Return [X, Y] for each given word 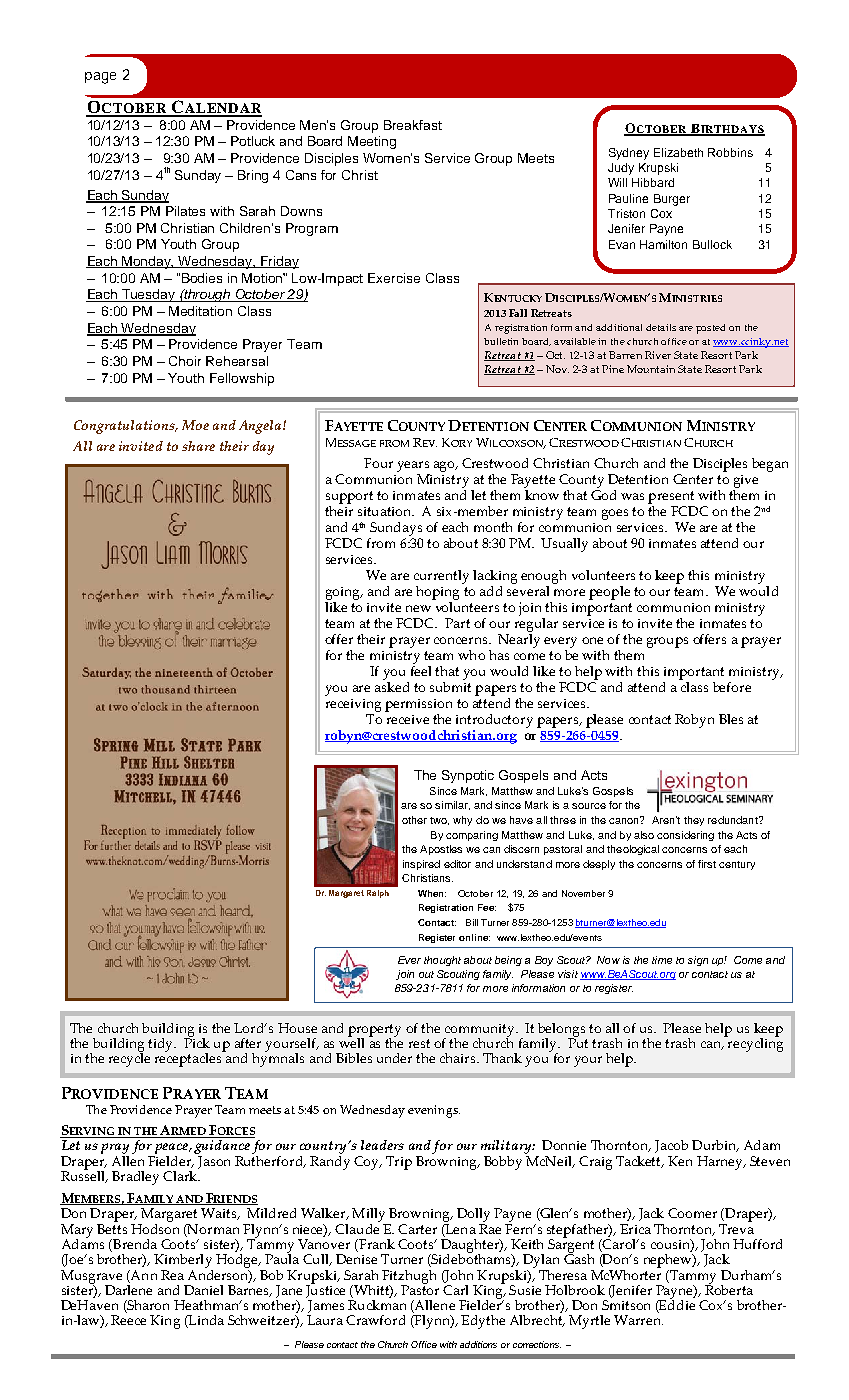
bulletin [501, 341]
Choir [185, 361]
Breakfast [413, 125]
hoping [437, 593]
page [100, 78]
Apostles [441, 850]
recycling [754, 1044]
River [658, 355]
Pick [197, 1042]
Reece [128, 1320]
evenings [434, 1111]
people [609, 593]
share [198, 446]
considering [685, 836]
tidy [161, 1045]
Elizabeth [678, 152]
